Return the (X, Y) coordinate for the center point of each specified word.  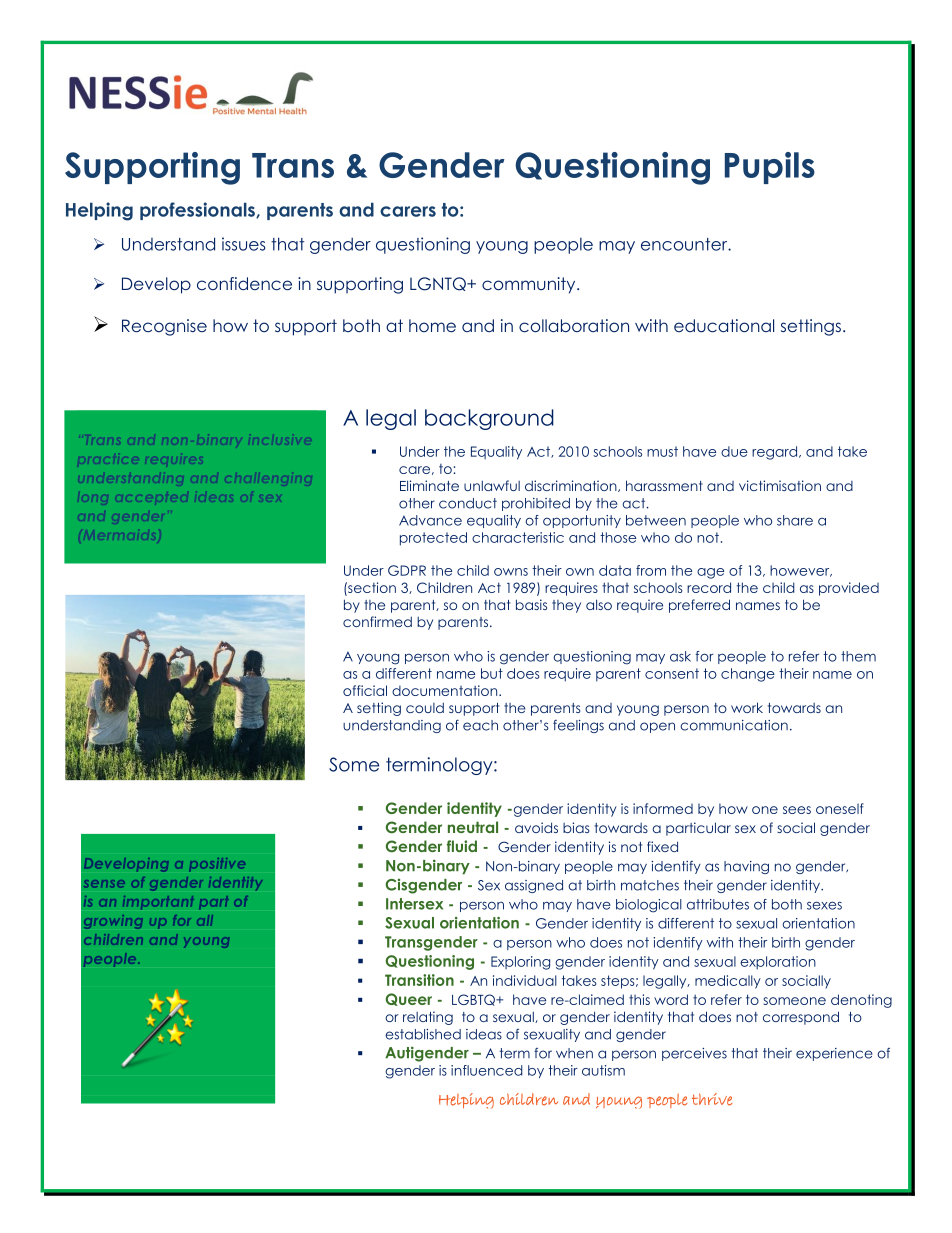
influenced (487, 1070)
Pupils (770, 168)
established (423, 1034)
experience (834, 1054)
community (530, 285)
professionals (198, 211)
